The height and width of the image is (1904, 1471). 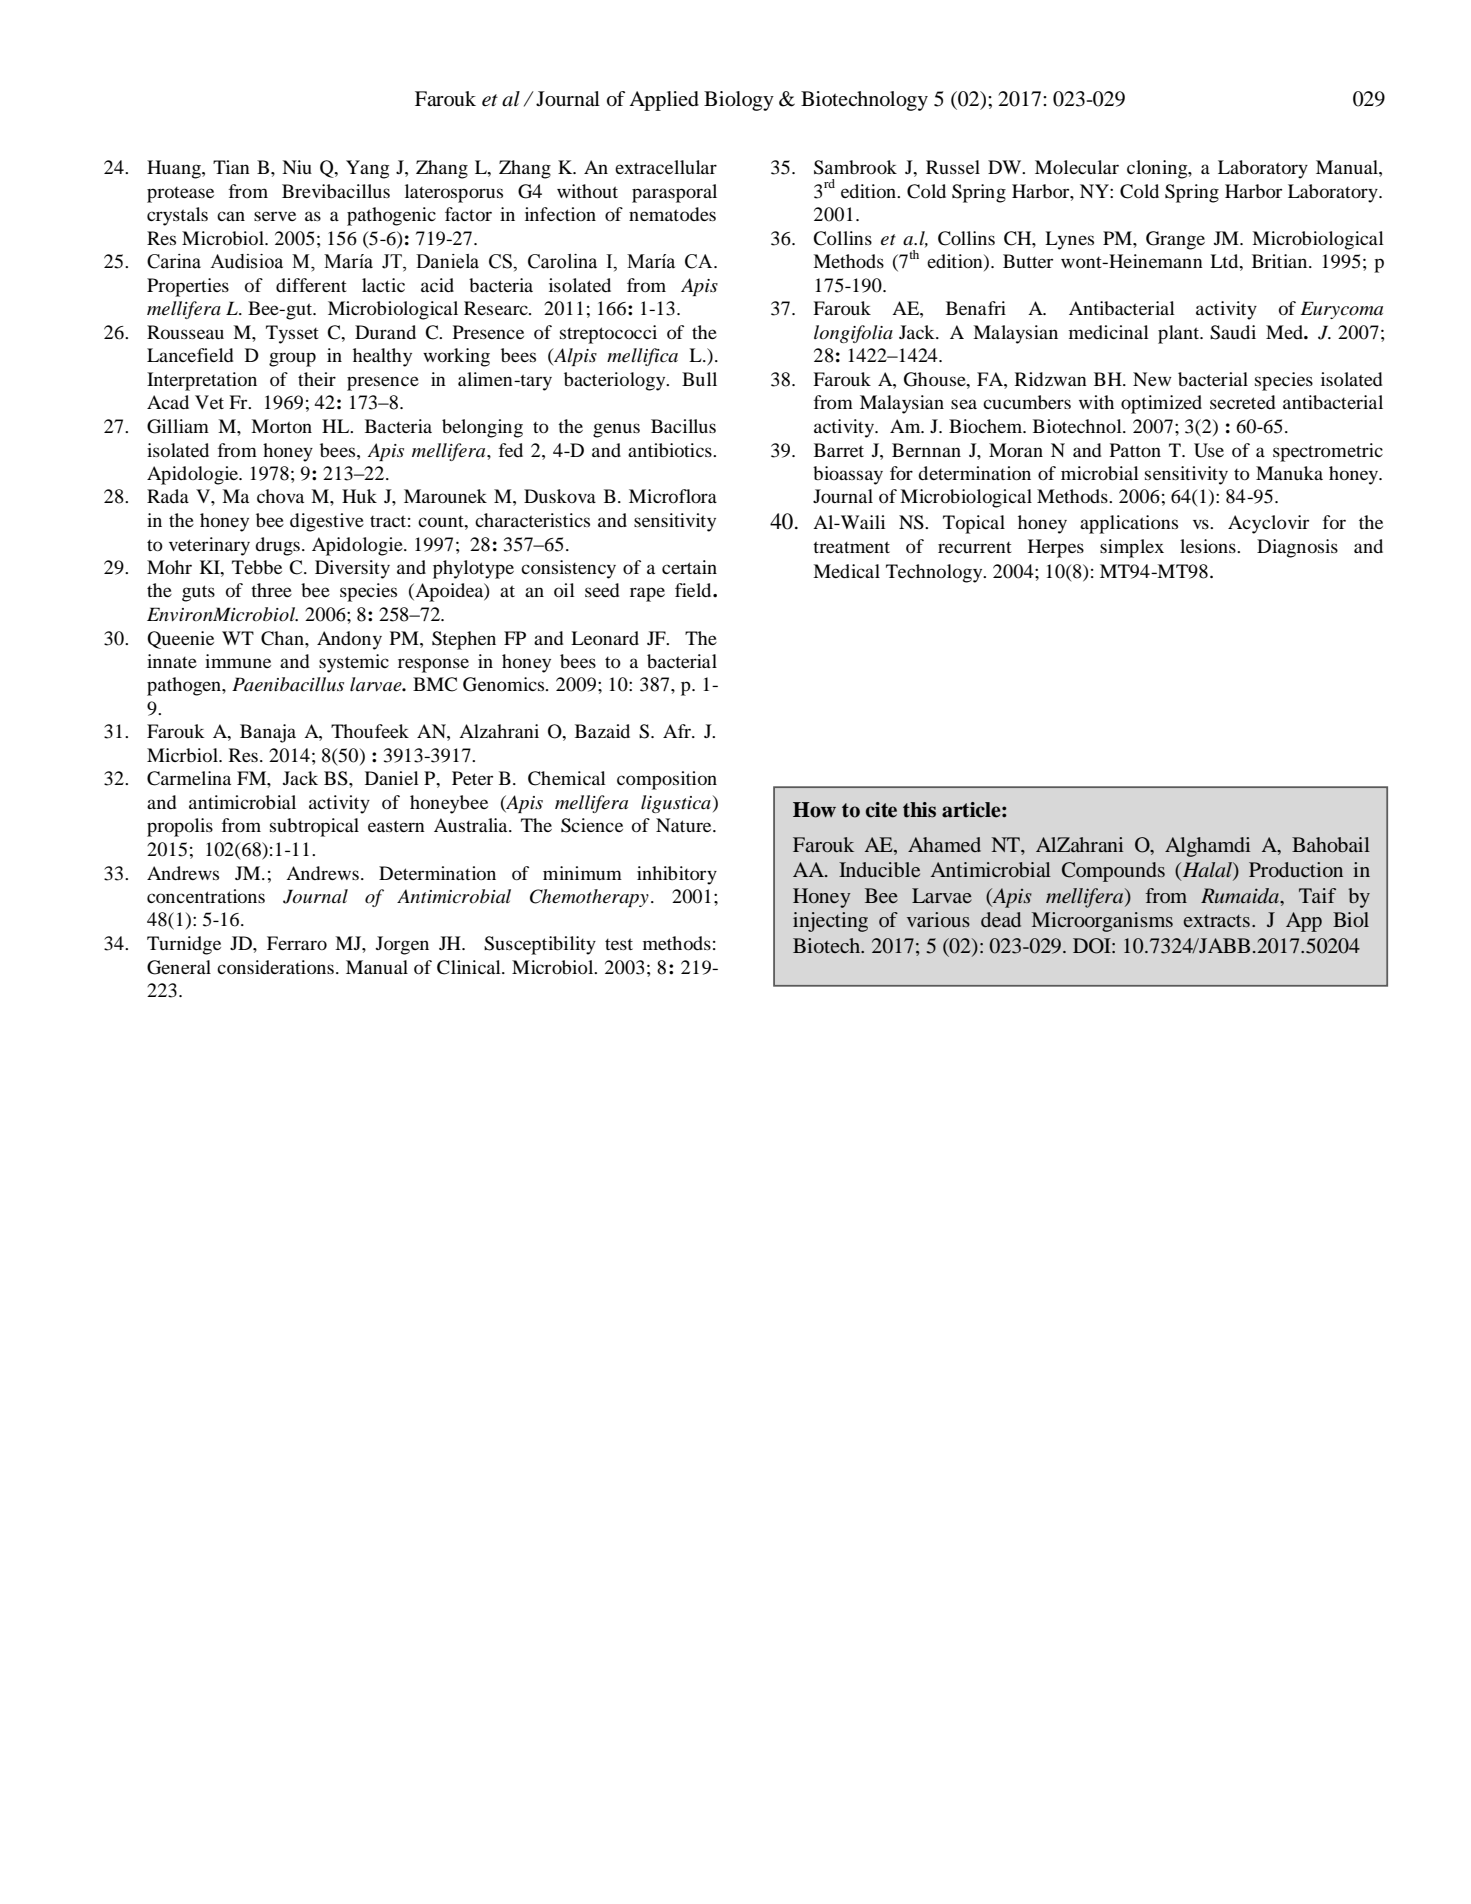 What do you see at coordinates (1161, 404) in the image?
I see `optimized` at bounding box center [1161, 404].
